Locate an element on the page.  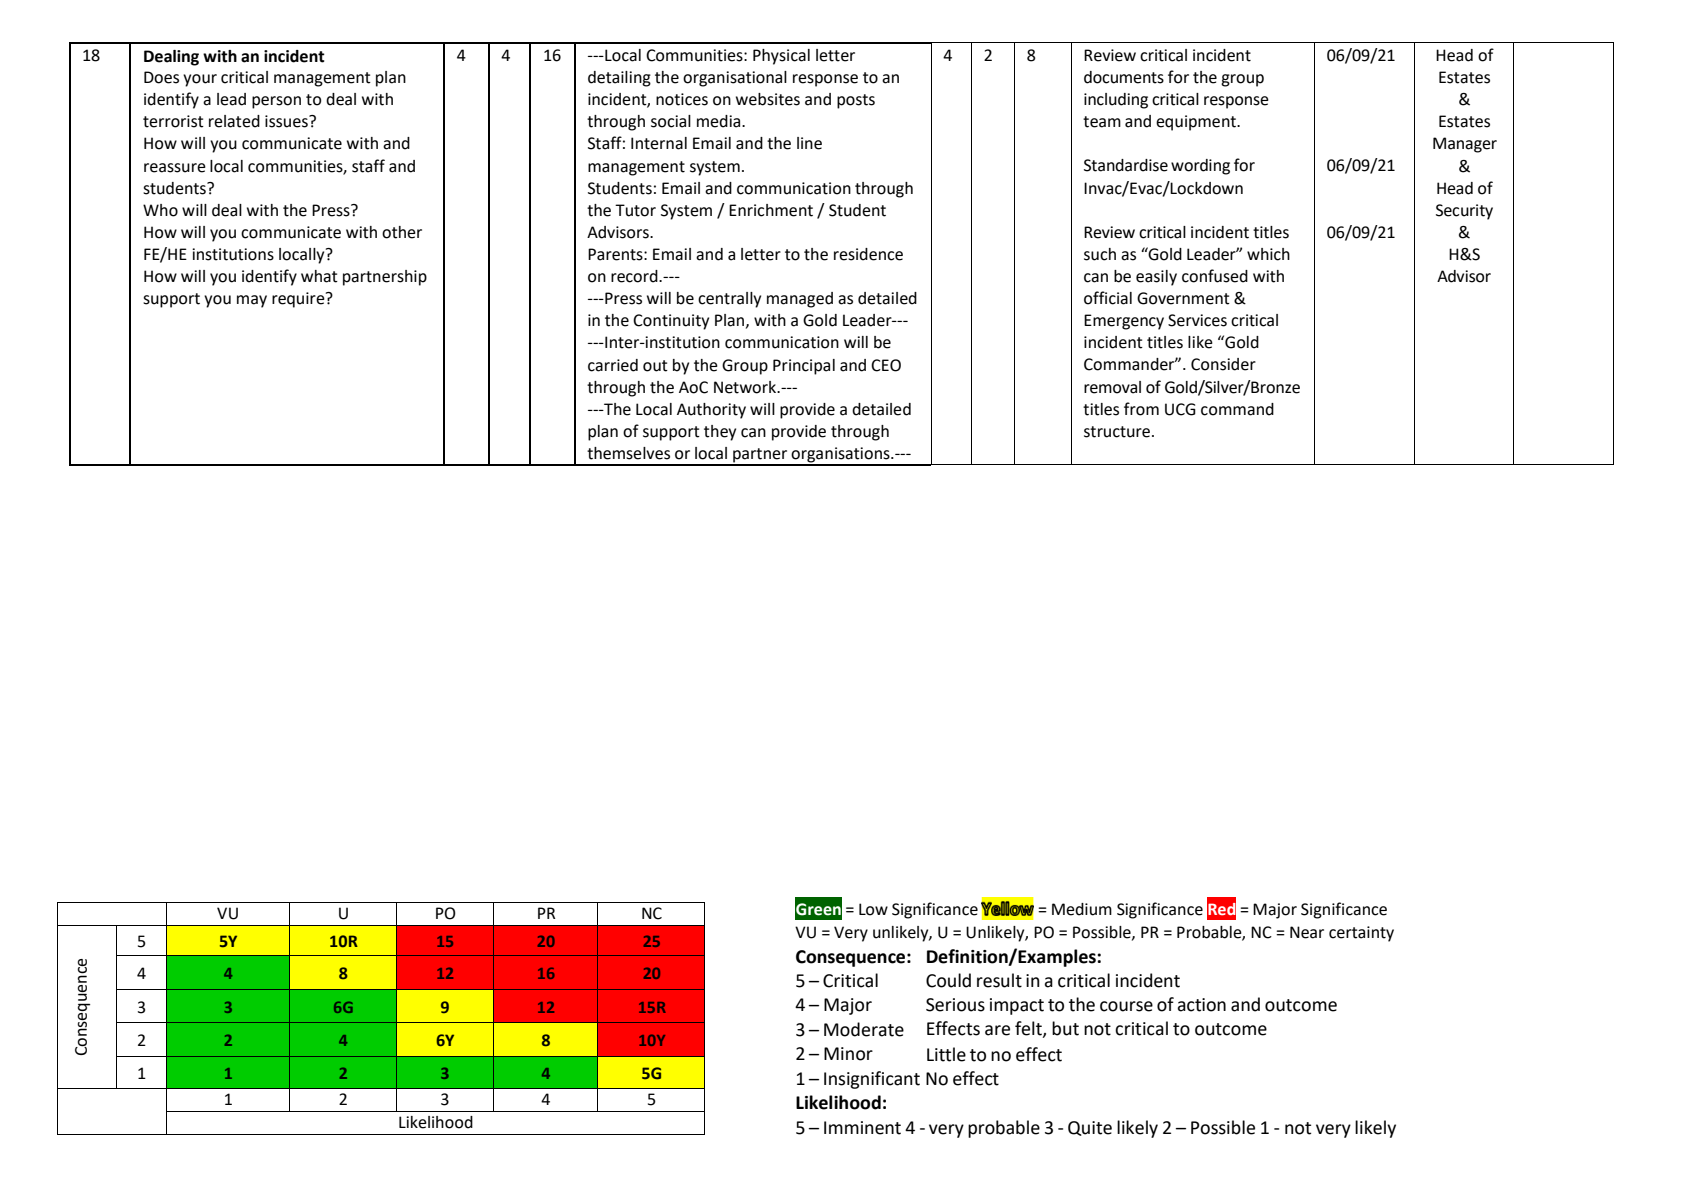
Insignificant is located at coordinates (872, 1080).
